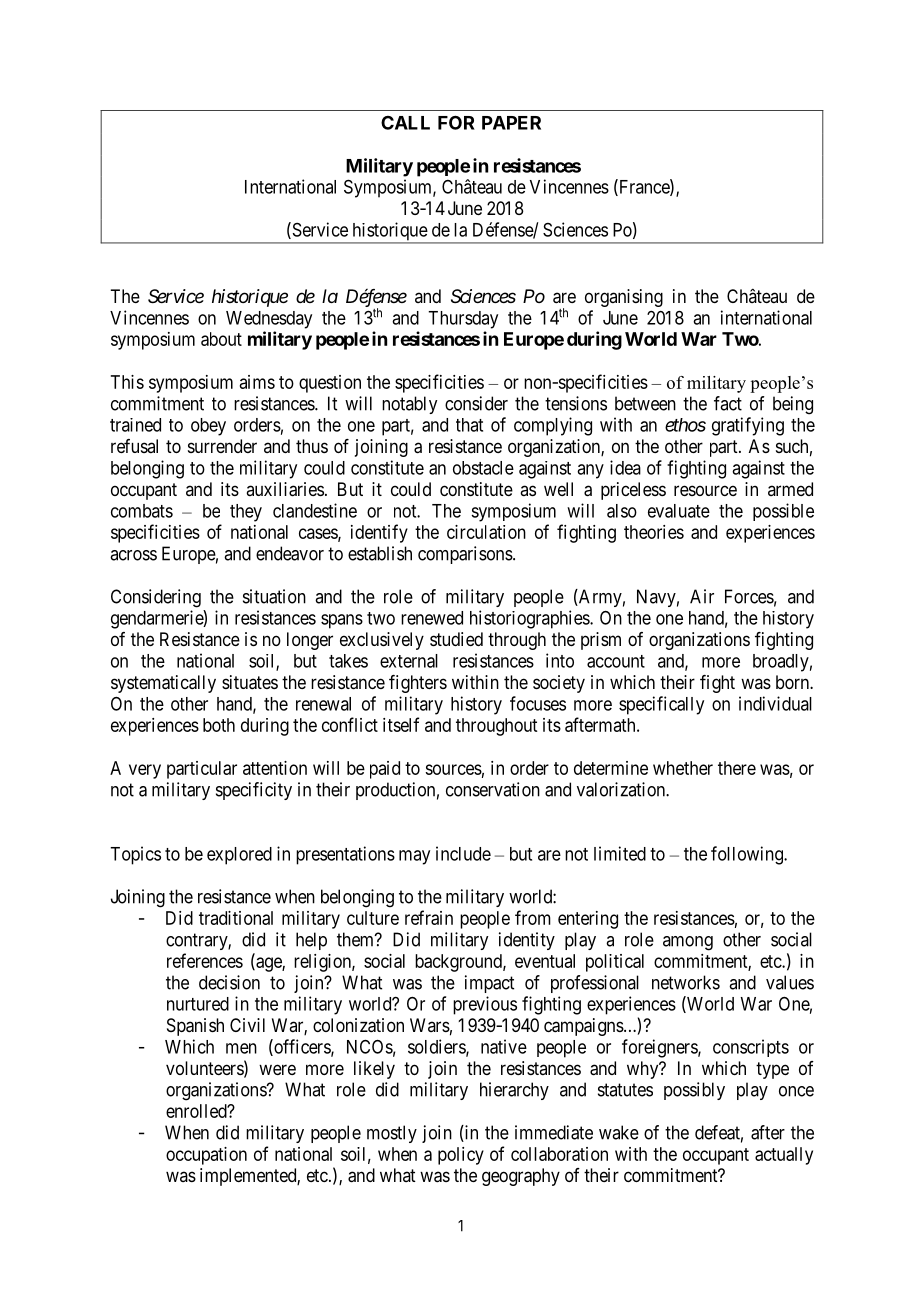 This screenshot has width=924, height=1308. What do you see at coordinates (624, 298) in the screenshot?
I see `organising` at bounding box center [624, 298].
